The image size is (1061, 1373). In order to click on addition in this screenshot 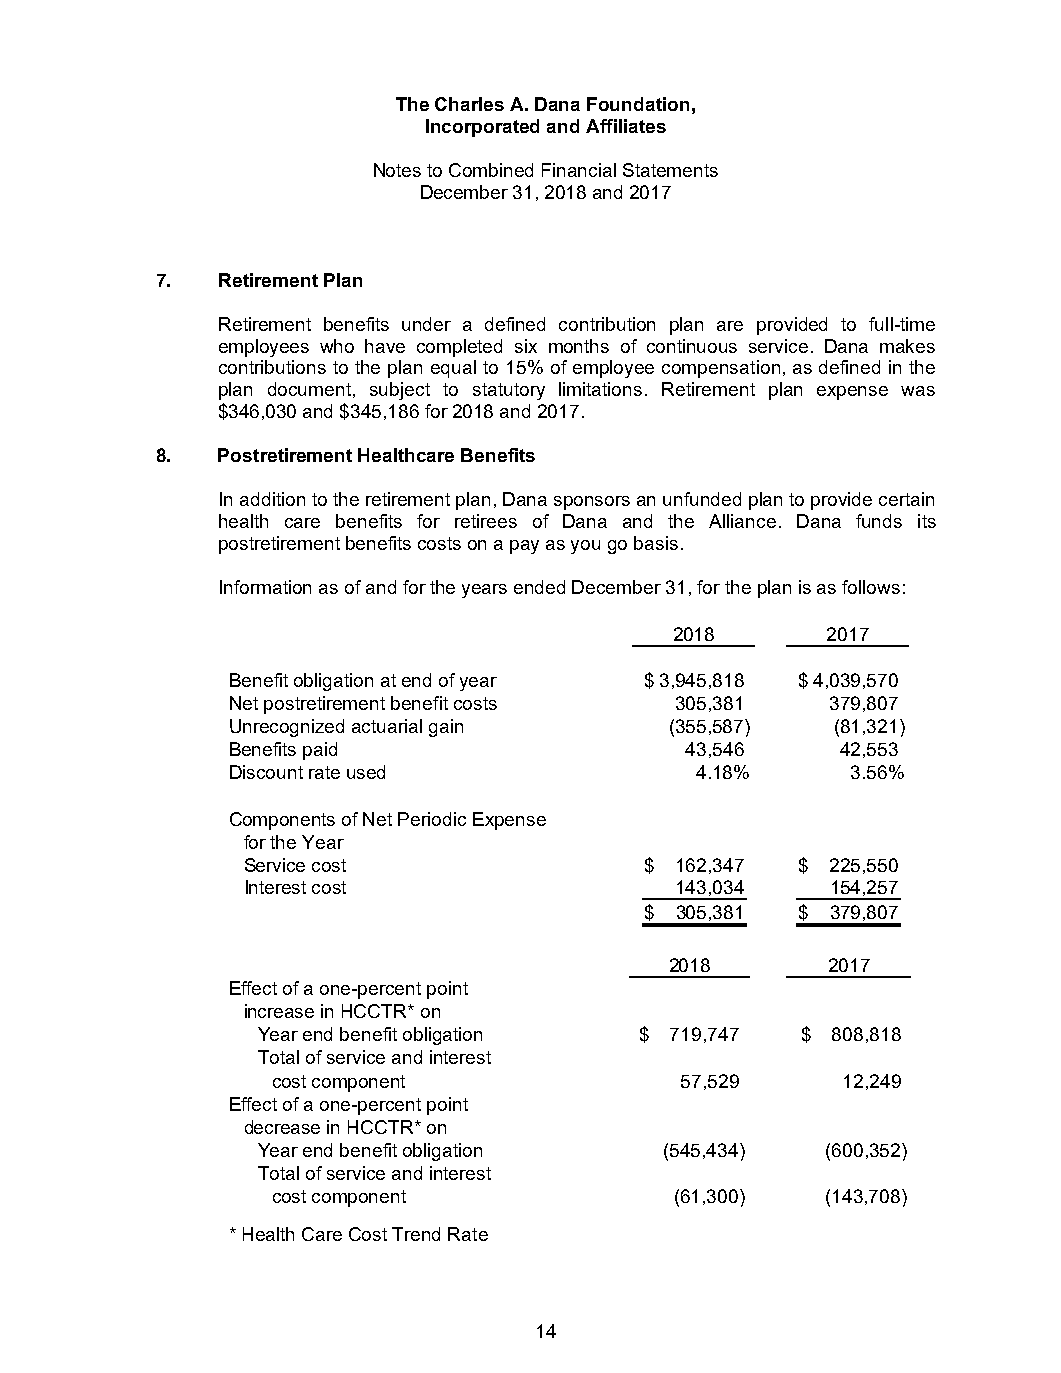, I will do `click(272, 499)`.
